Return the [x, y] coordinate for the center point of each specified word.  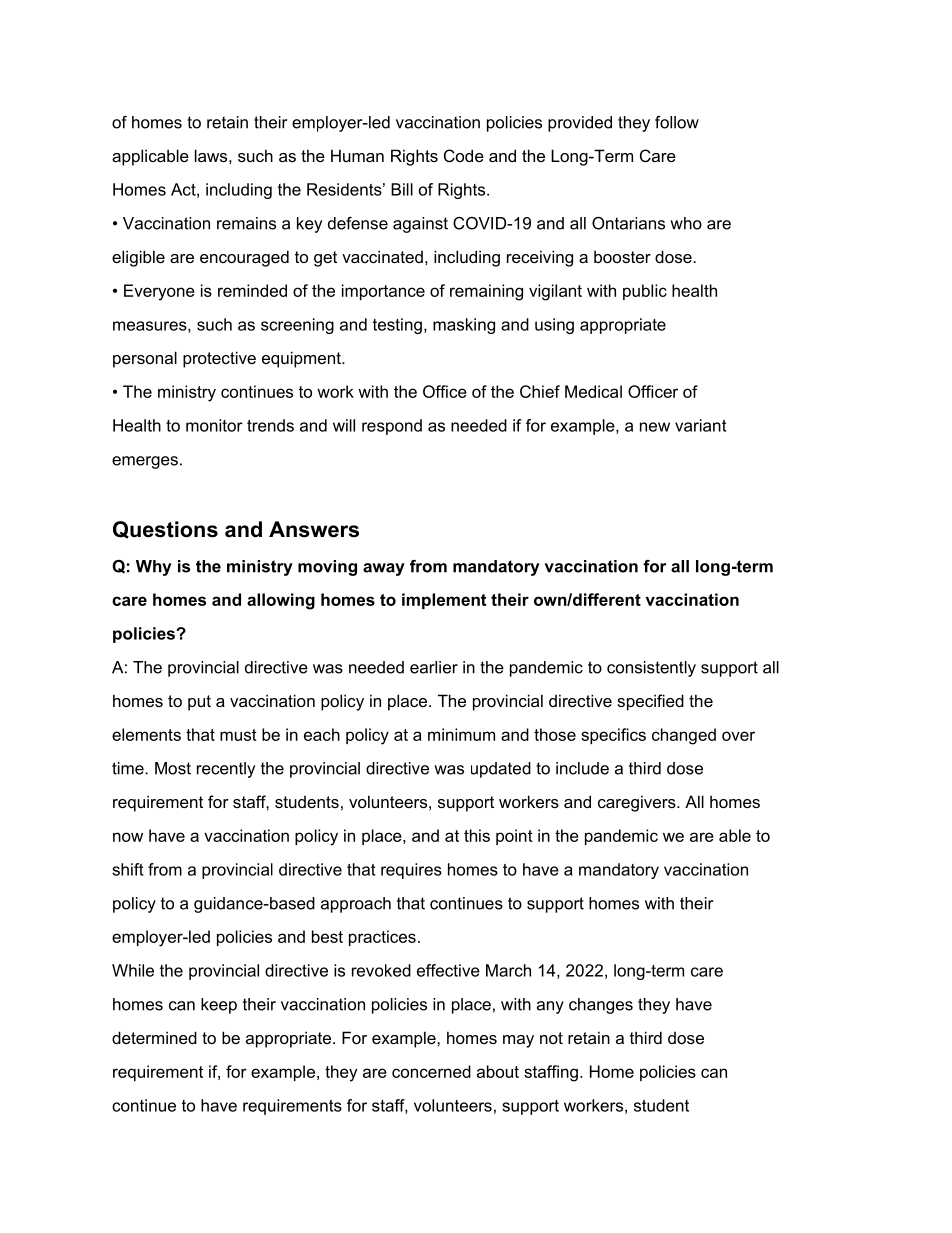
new [655, 427]
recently [226, 770]
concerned [431, 1071]
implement [444, 601]
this [477, 835]
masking [464, 326]
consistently [651, 669]
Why [154, 568]
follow [677, 122]
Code [464, 155]
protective [219, 359]
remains [246, 223]
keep [219, 1006]
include [582, 768]
